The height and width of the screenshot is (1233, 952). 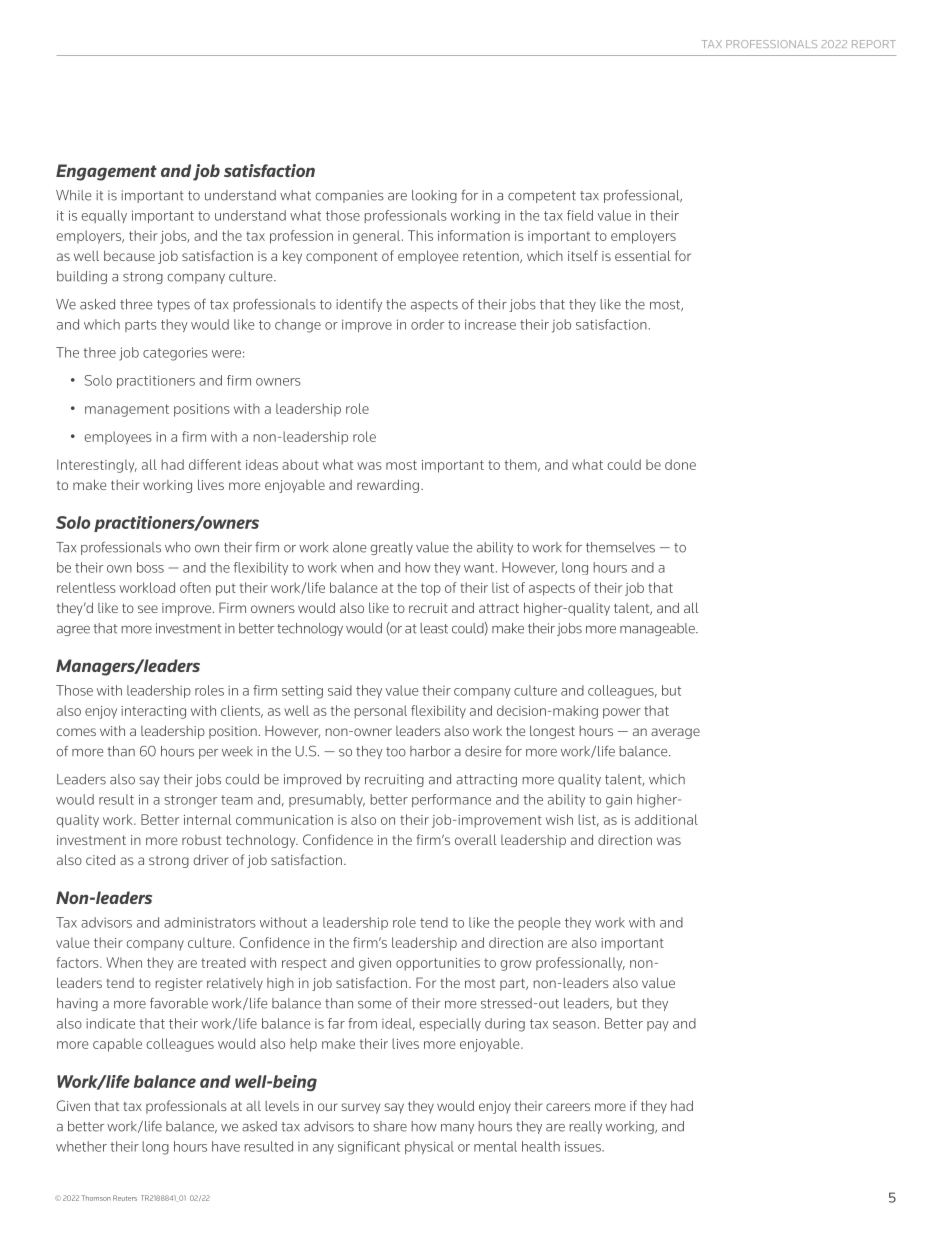 What do you see at coordinates (874, 44) in the screenshot?
I see `REPORT` at bounding box center [874, 44].
